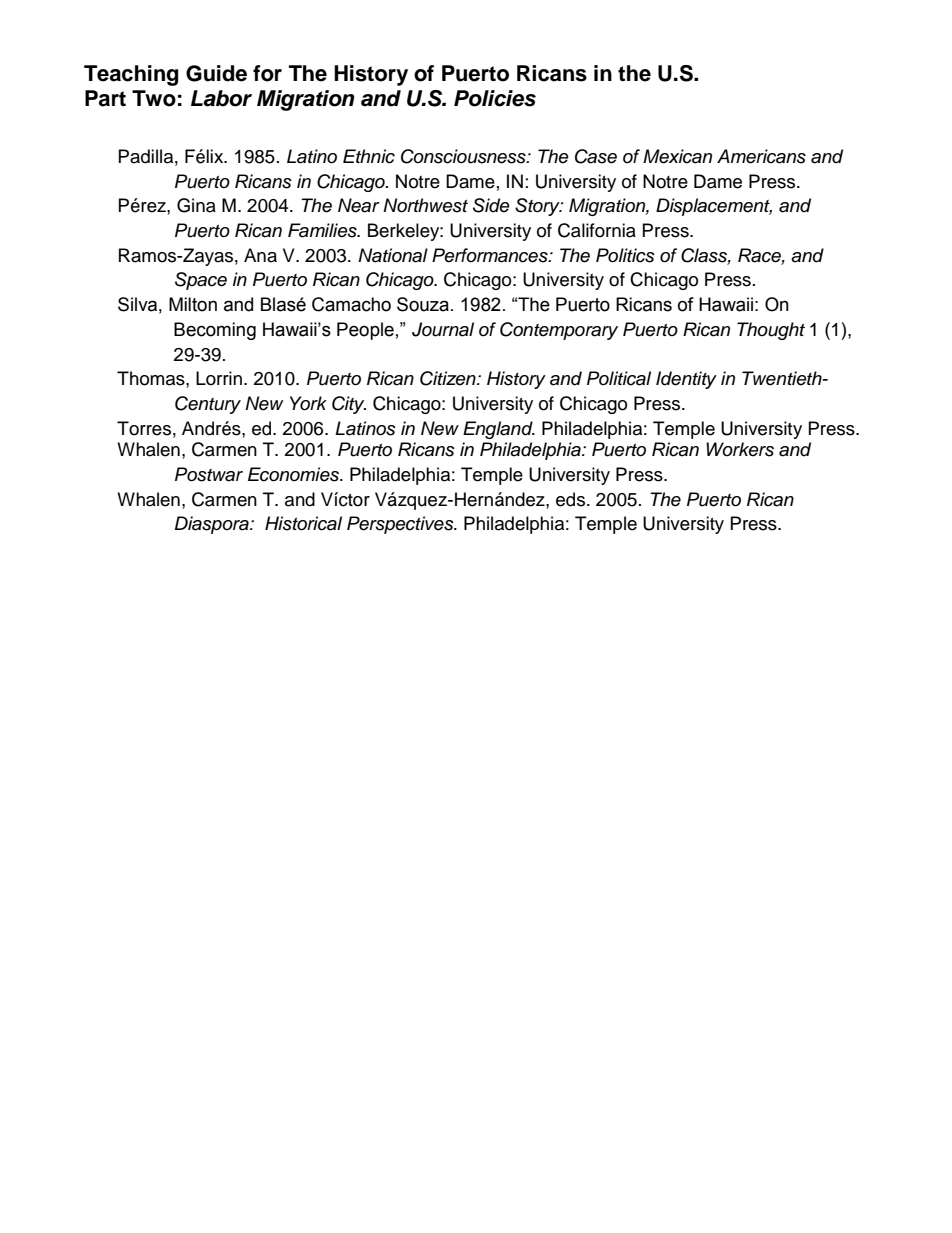 The width and height of the screenshot is (952, 1233). Describe the element at coordinates (677, 156) in the screenshot. I see `Mexican` at that location.
